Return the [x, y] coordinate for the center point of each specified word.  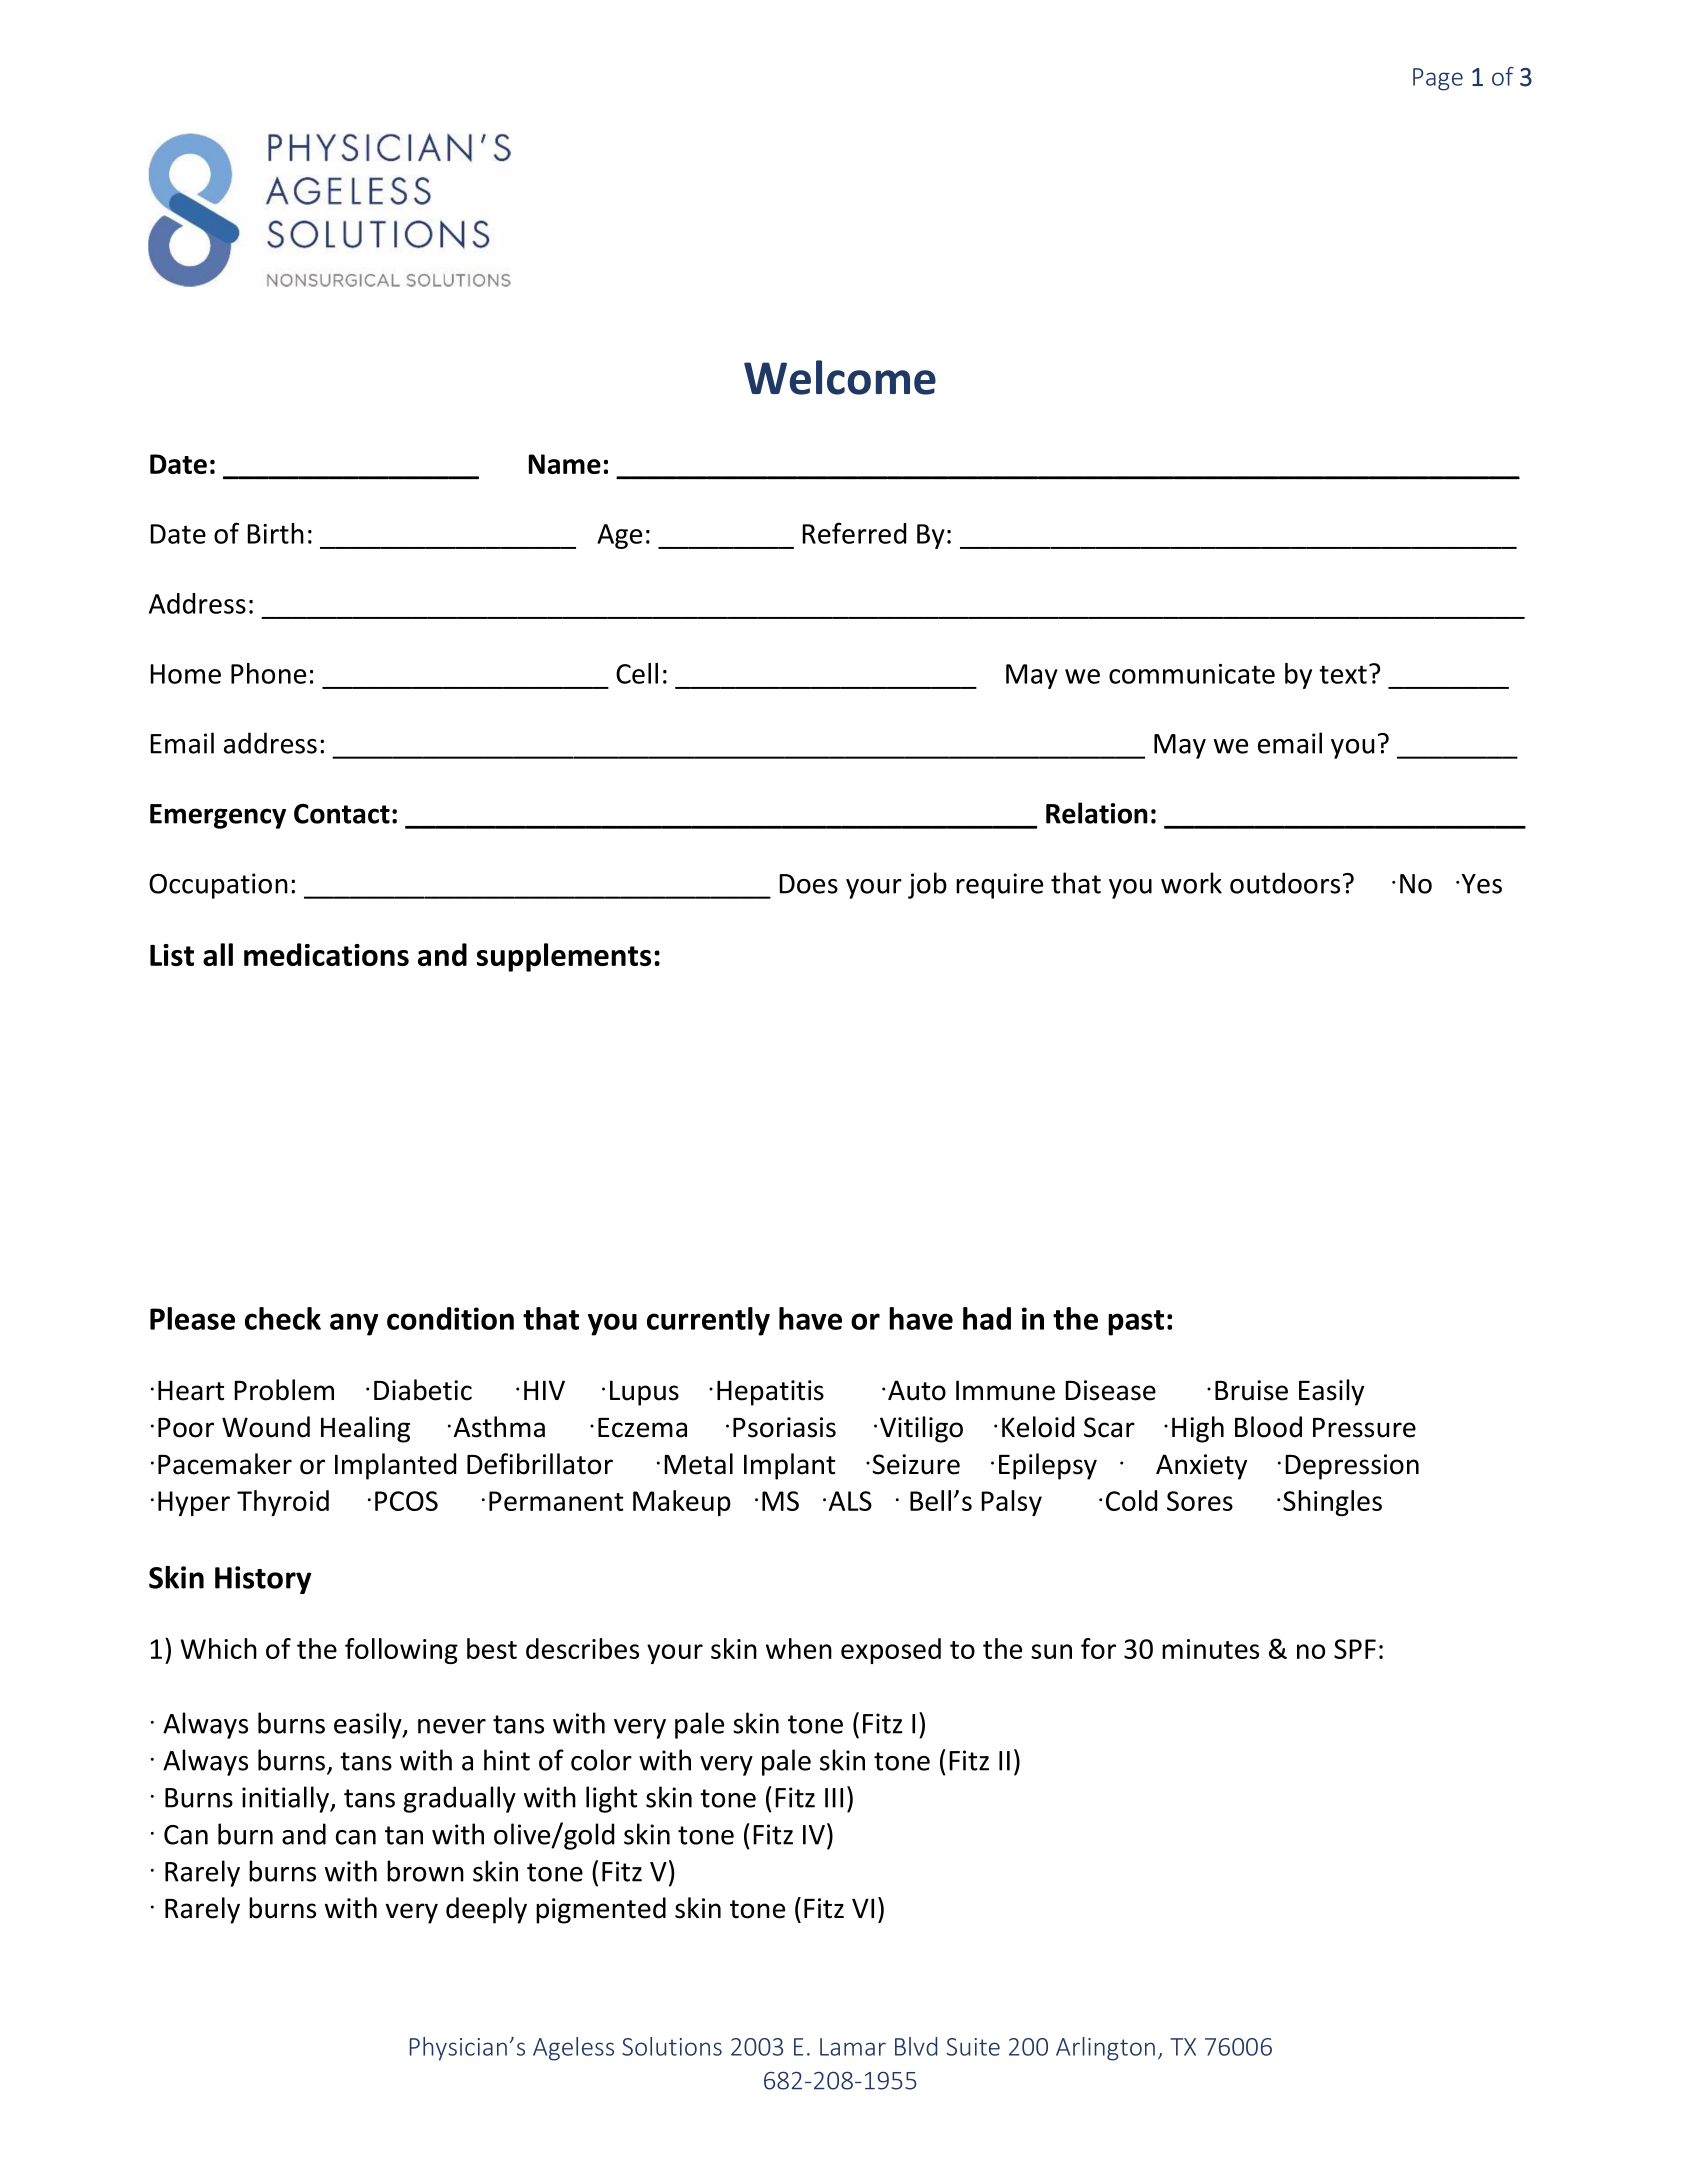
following [401, 1651]
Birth [275, 533]
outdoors [1285, 883]
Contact [342, 813]
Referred [854, 533]
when [799, 1648]
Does [808, 884]
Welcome [840, 377]
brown [425, 1871]
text [1343, 674]
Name [565, 464]
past [1136, 1323]
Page [1438, 79]
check [283, 1318]
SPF [1355, 1649]
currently [708, 1321]
